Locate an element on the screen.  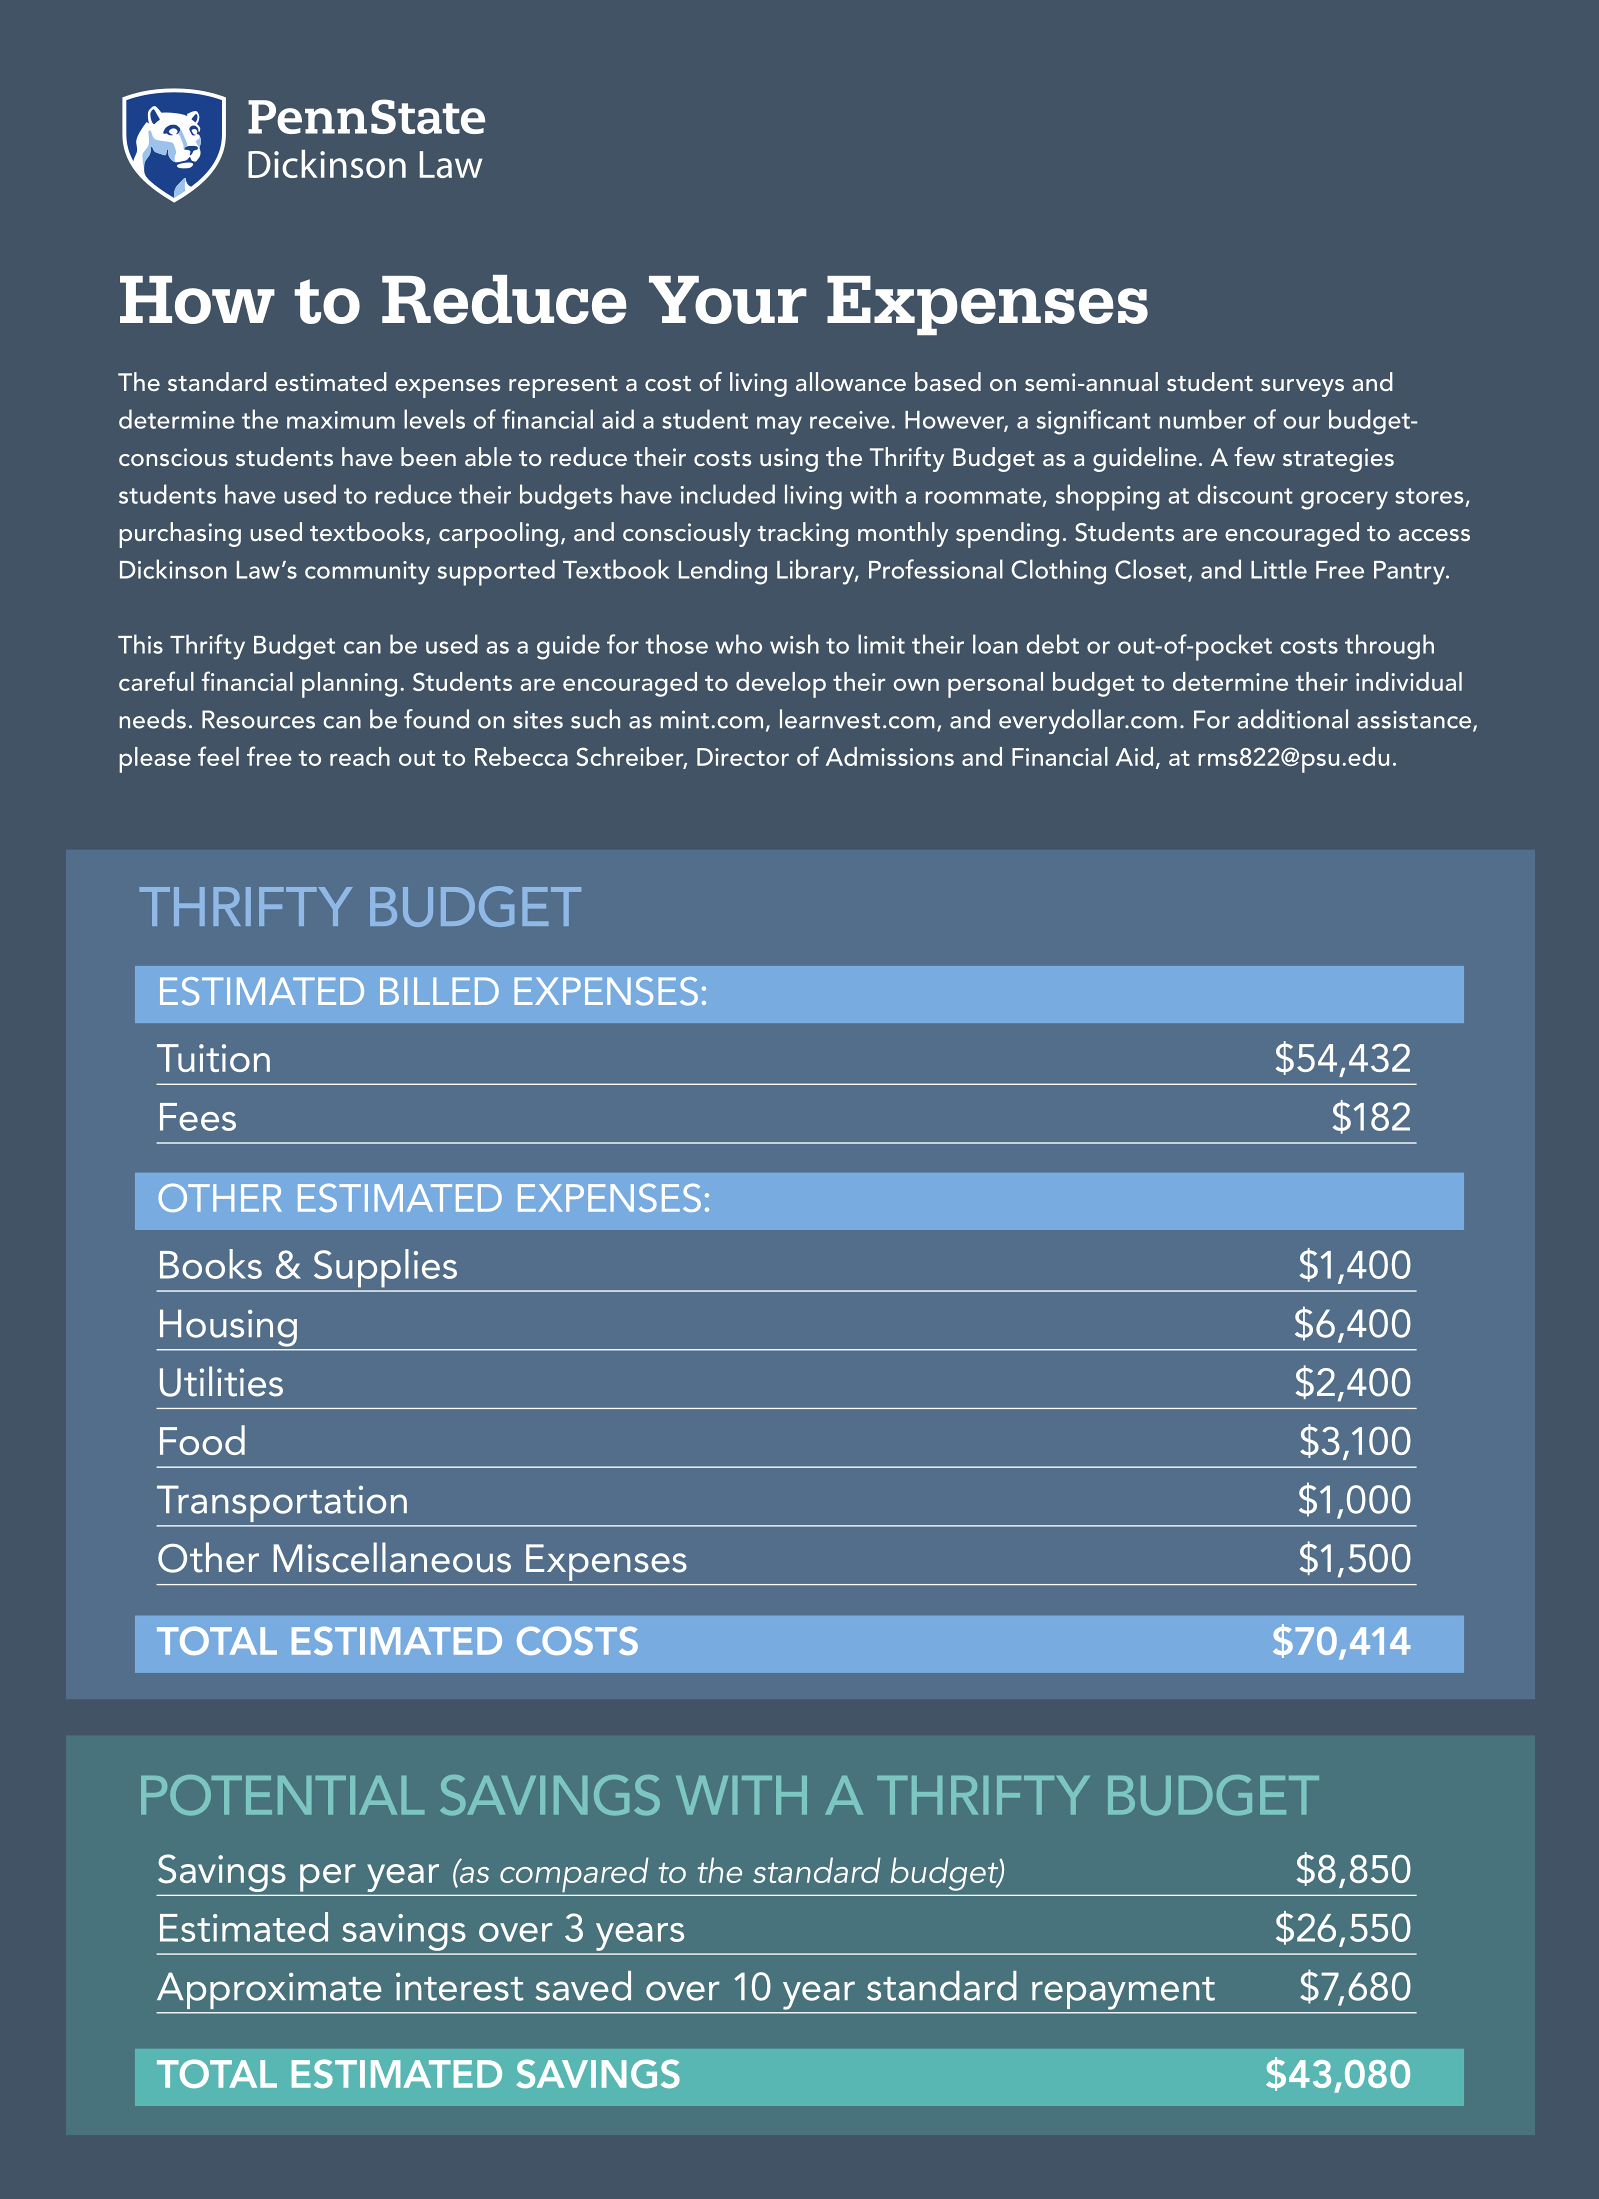
surveys is located at coordinates (1302, 388).
